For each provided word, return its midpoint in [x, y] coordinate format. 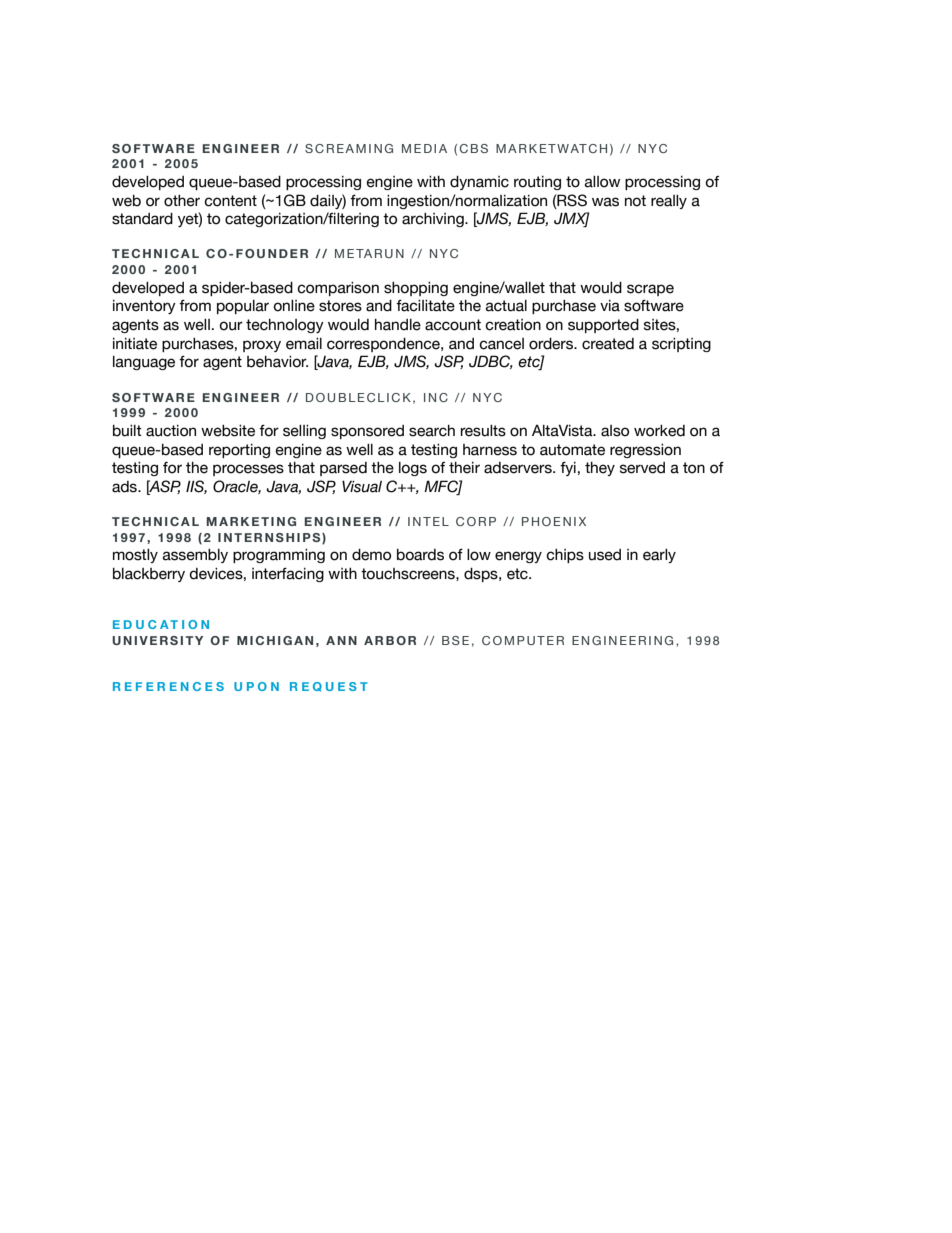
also [615, 431]
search [432, 431]
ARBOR [390, 640]
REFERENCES [168, 686]
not [635, 201]
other [182, 201]
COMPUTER [523, 640]
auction [171, 431]
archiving [434, 220]
